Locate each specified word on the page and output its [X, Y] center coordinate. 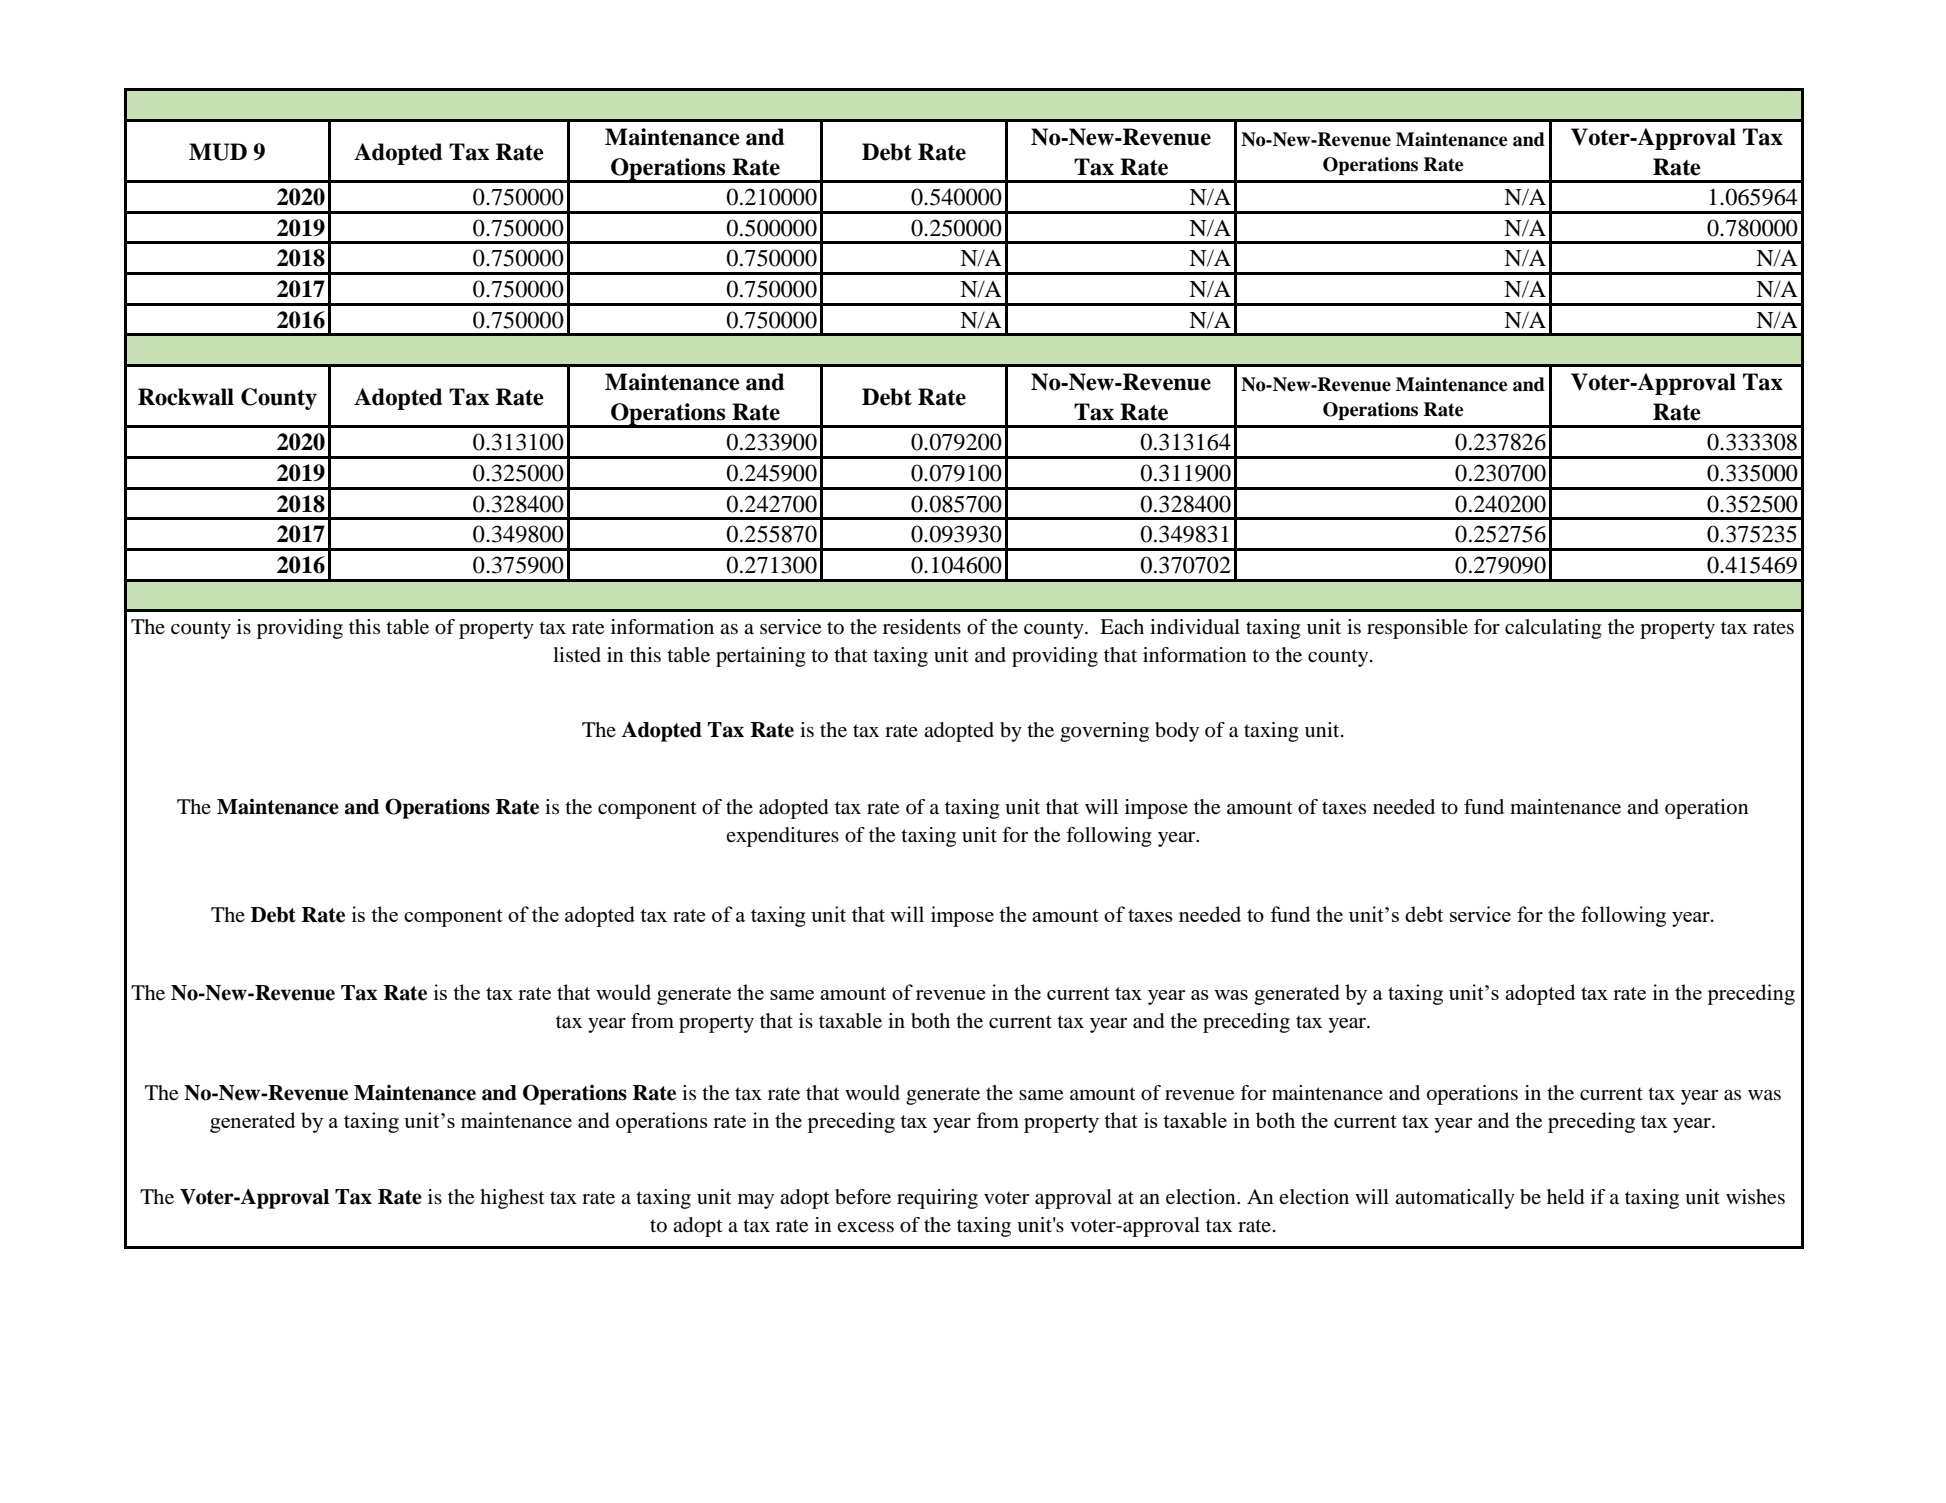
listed [577, 655]
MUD [218, 152]
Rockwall [186, 397]
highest [512, 1199]
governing [1104, 732]
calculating [1553, 629]
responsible [1417, 629]
